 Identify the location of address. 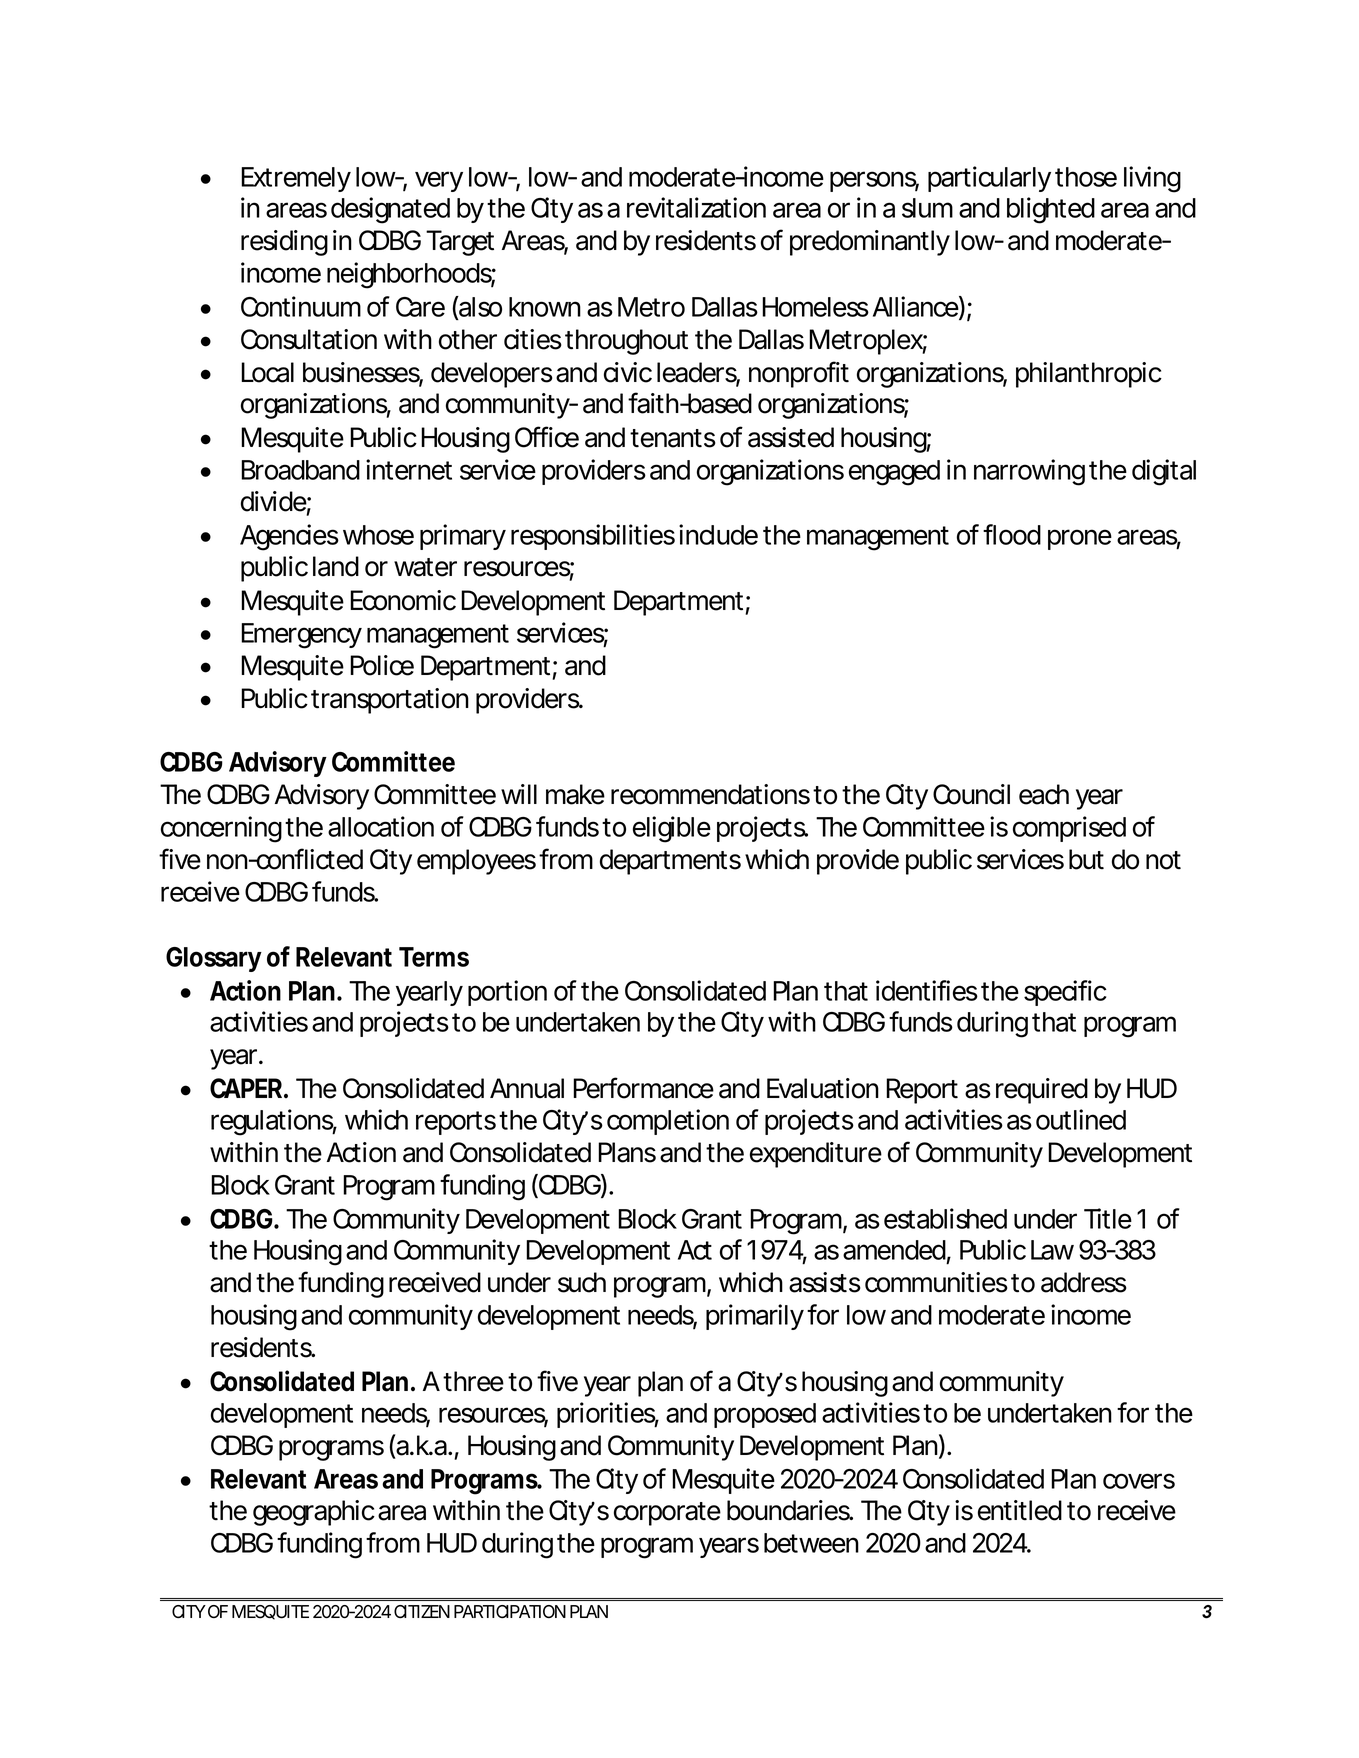
(1084, 1282).
